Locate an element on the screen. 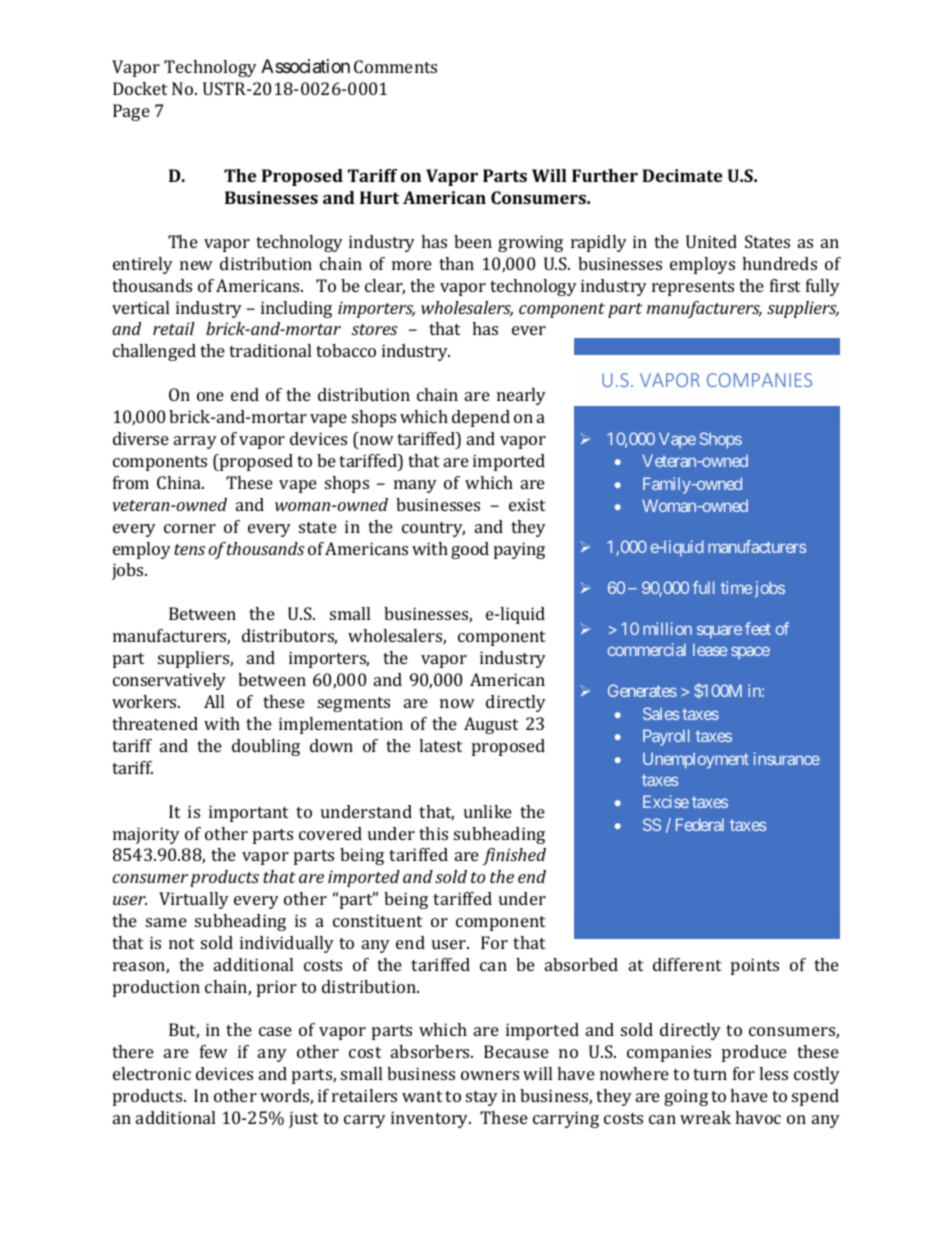  Comments is located at coordinates (395, 66).
